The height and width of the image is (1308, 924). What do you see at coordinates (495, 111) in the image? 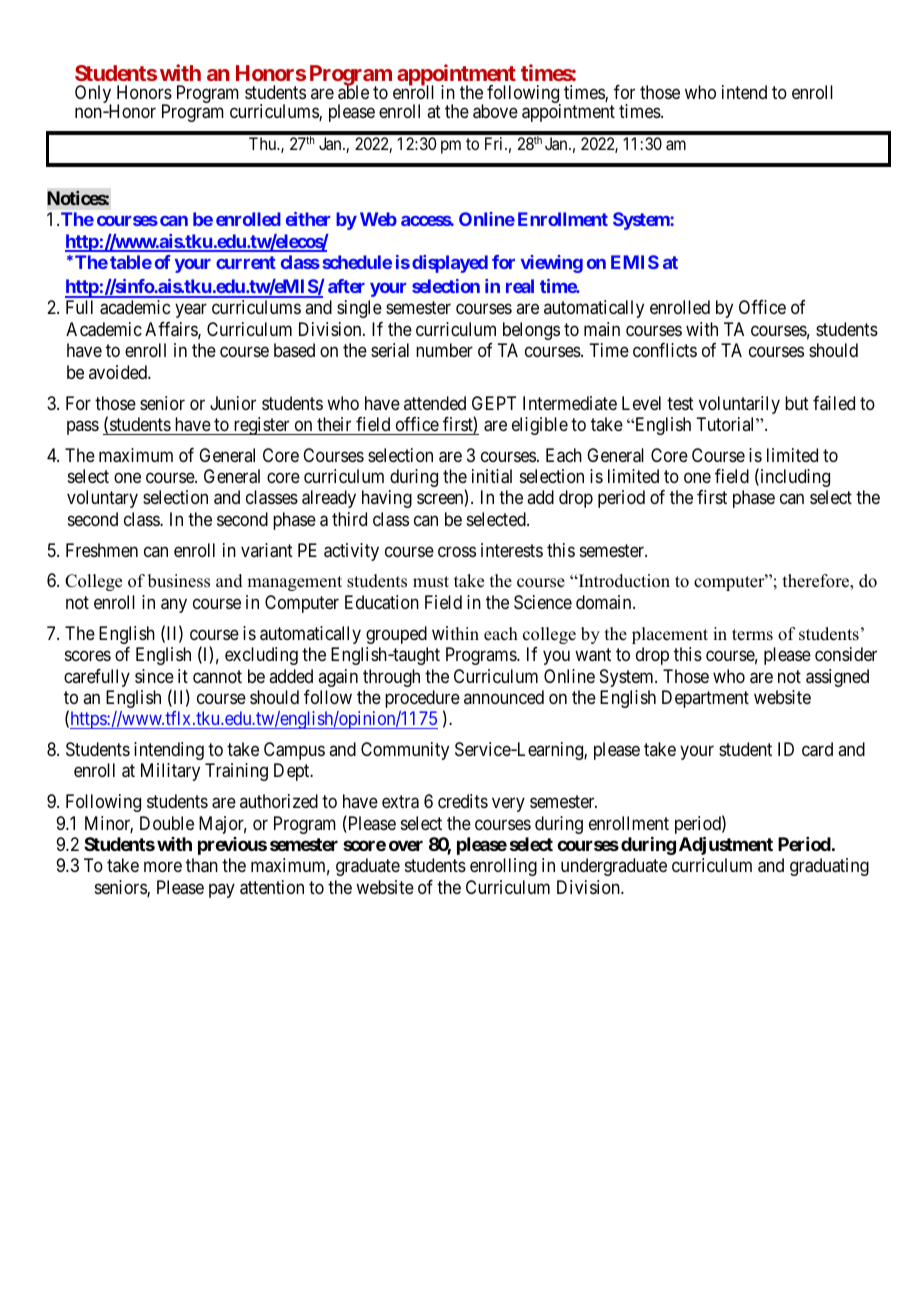
I see `above` at bounding box center [495, 111].
